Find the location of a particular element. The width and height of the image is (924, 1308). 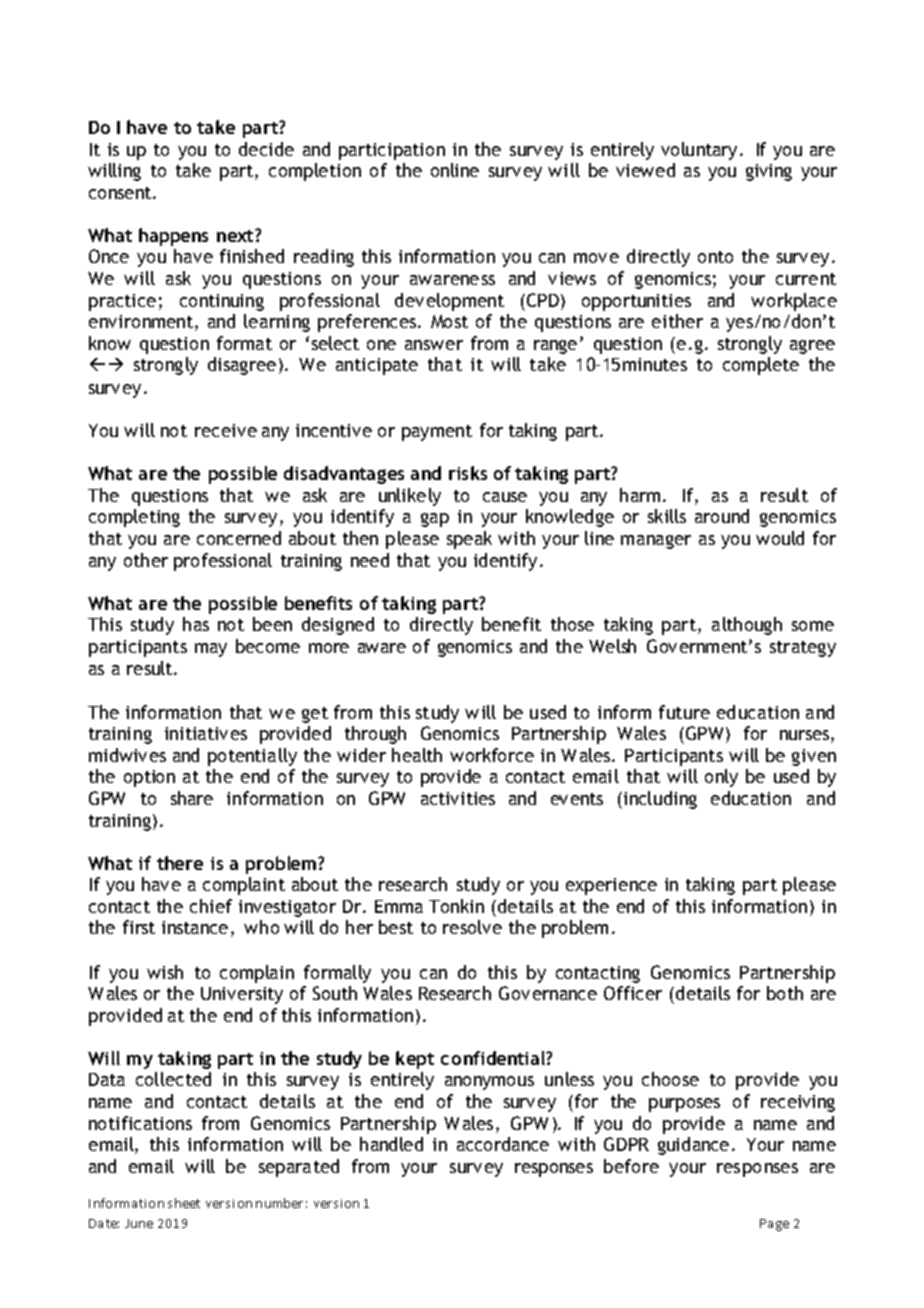

around is located at coordinates (722, 516).
